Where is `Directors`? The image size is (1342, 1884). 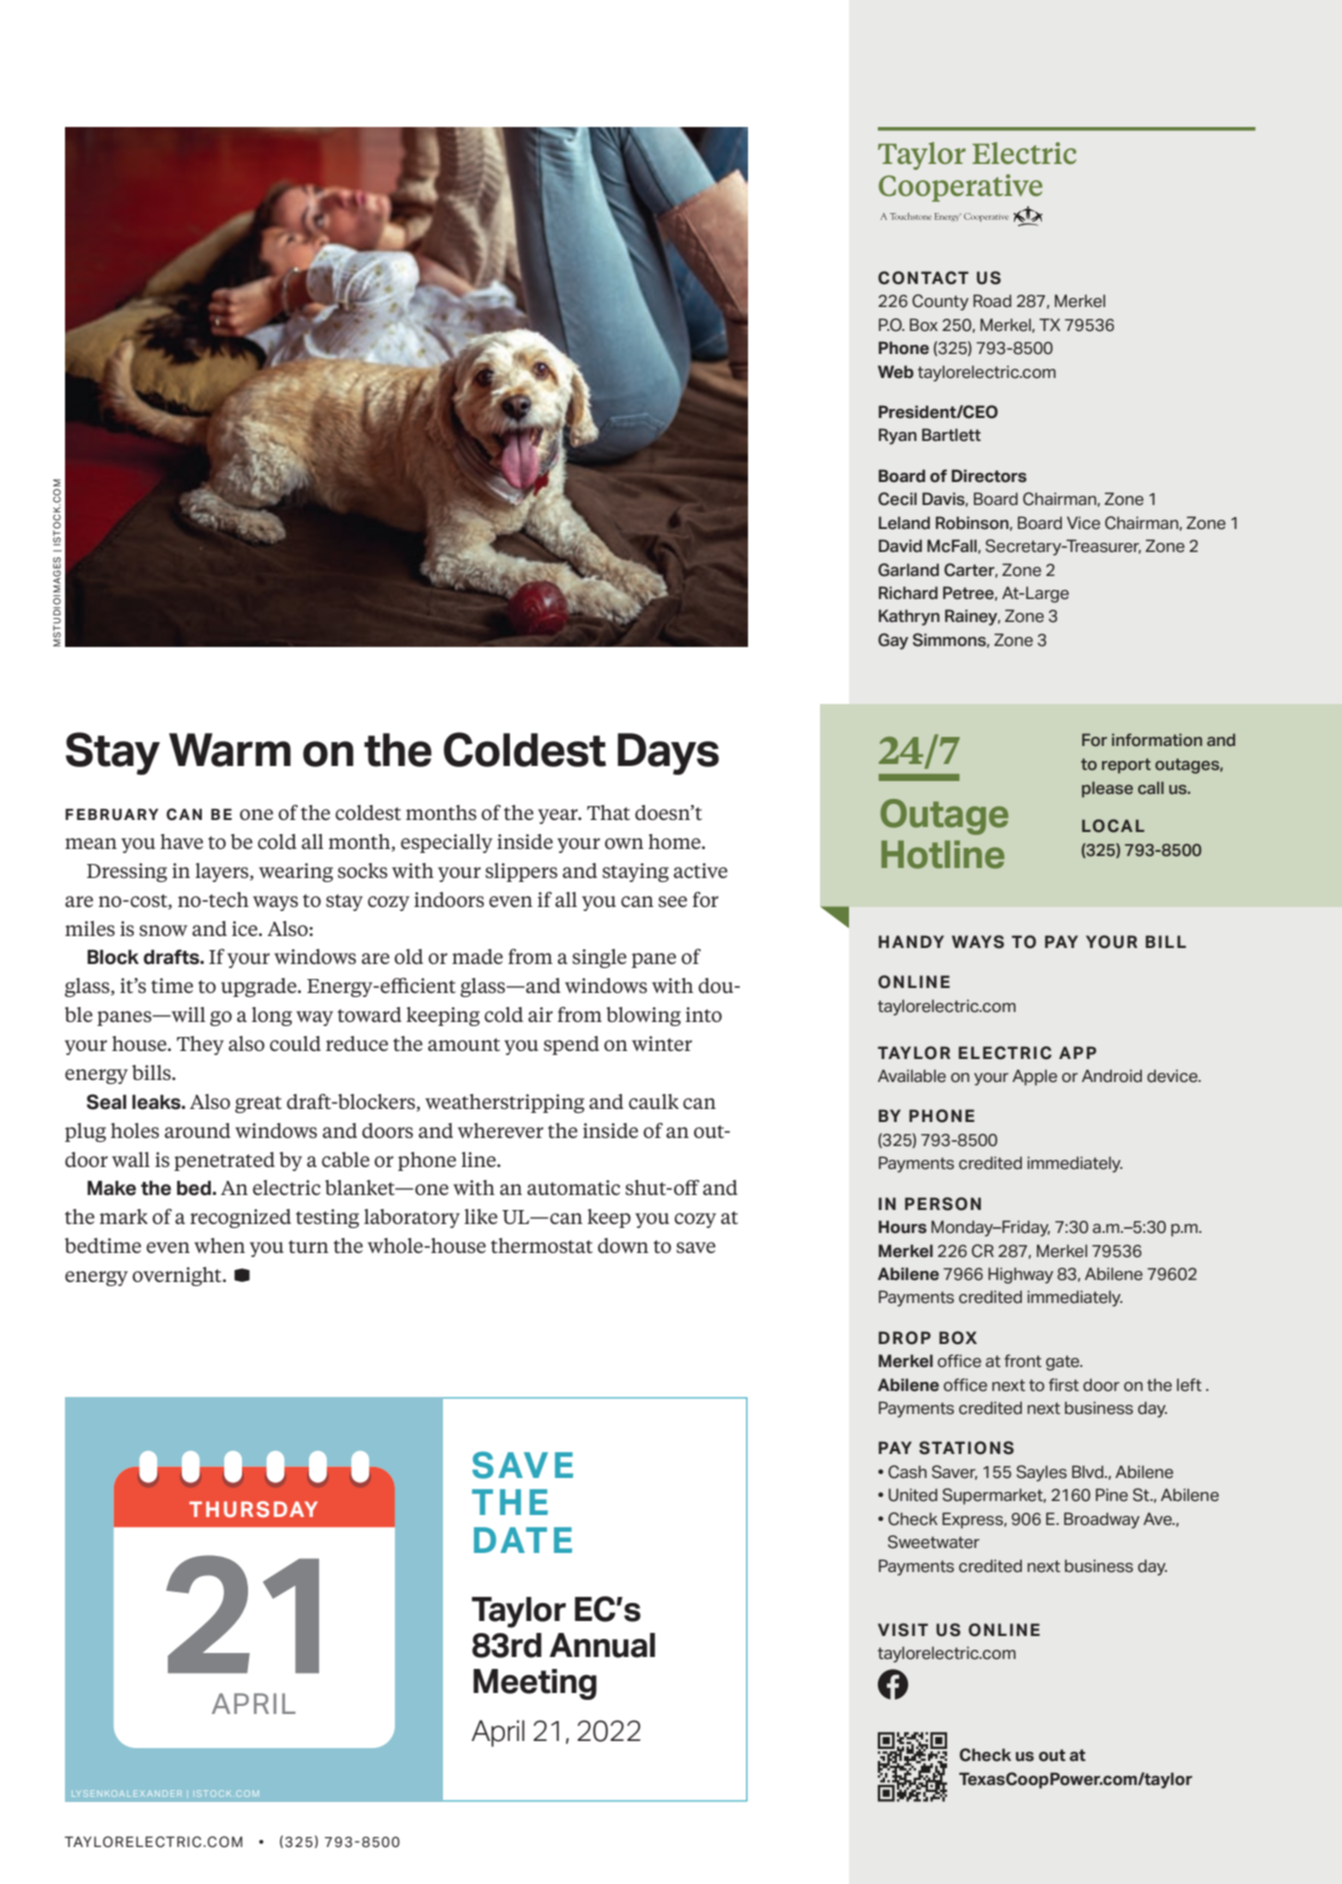 Directors is located at coordinates (989, 476).
